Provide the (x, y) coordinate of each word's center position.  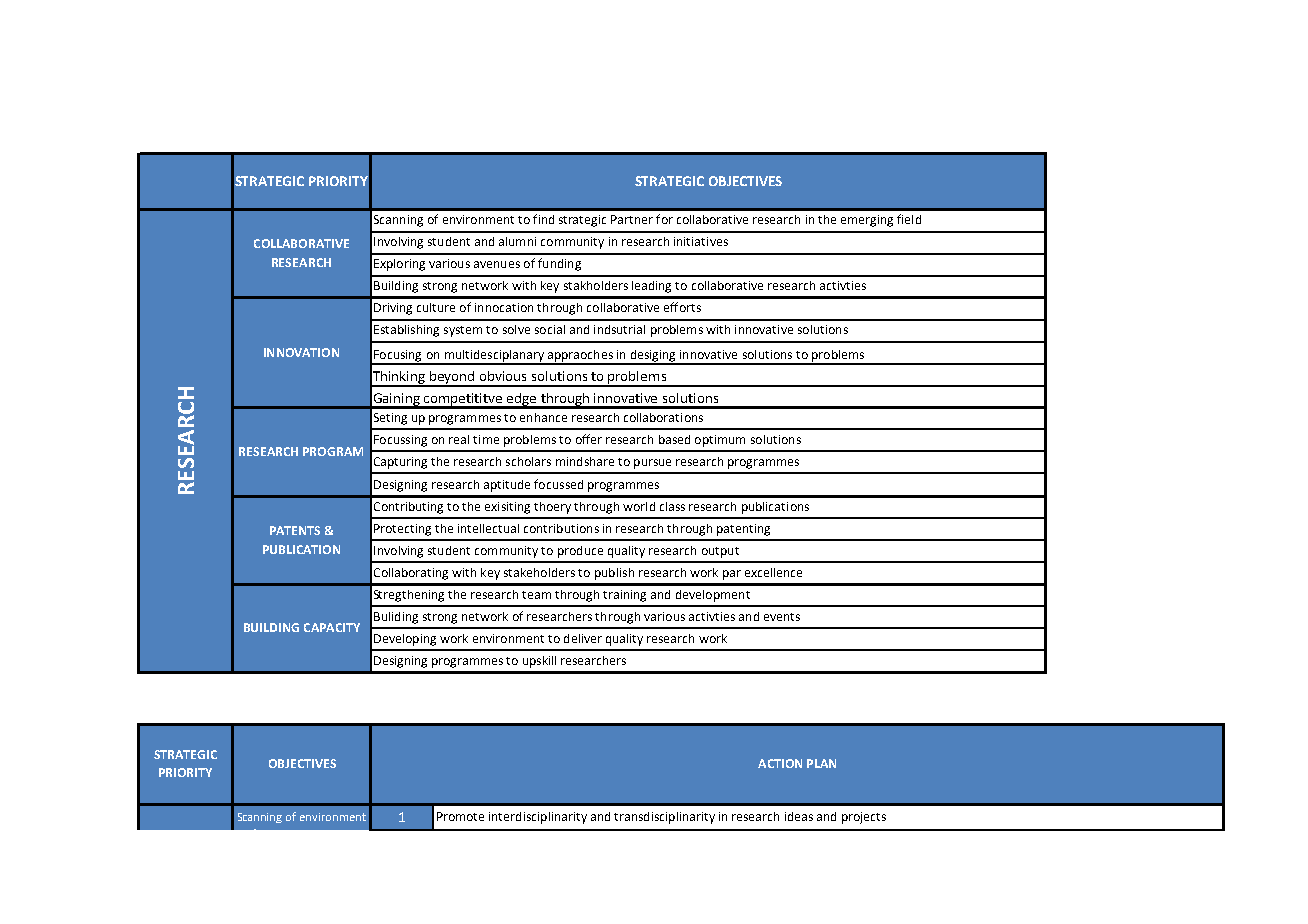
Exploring (399, 265)
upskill (539, 662)
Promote (460, 816)
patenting (743, 530)
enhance (543, 417)
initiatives (701, 241)
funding (559, 264)
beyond (453, 378)
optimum (720, 441)
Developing (405, 640)
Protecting (402, 530)
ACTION (780, 763)
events (782, 617)
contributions (561, 528)
